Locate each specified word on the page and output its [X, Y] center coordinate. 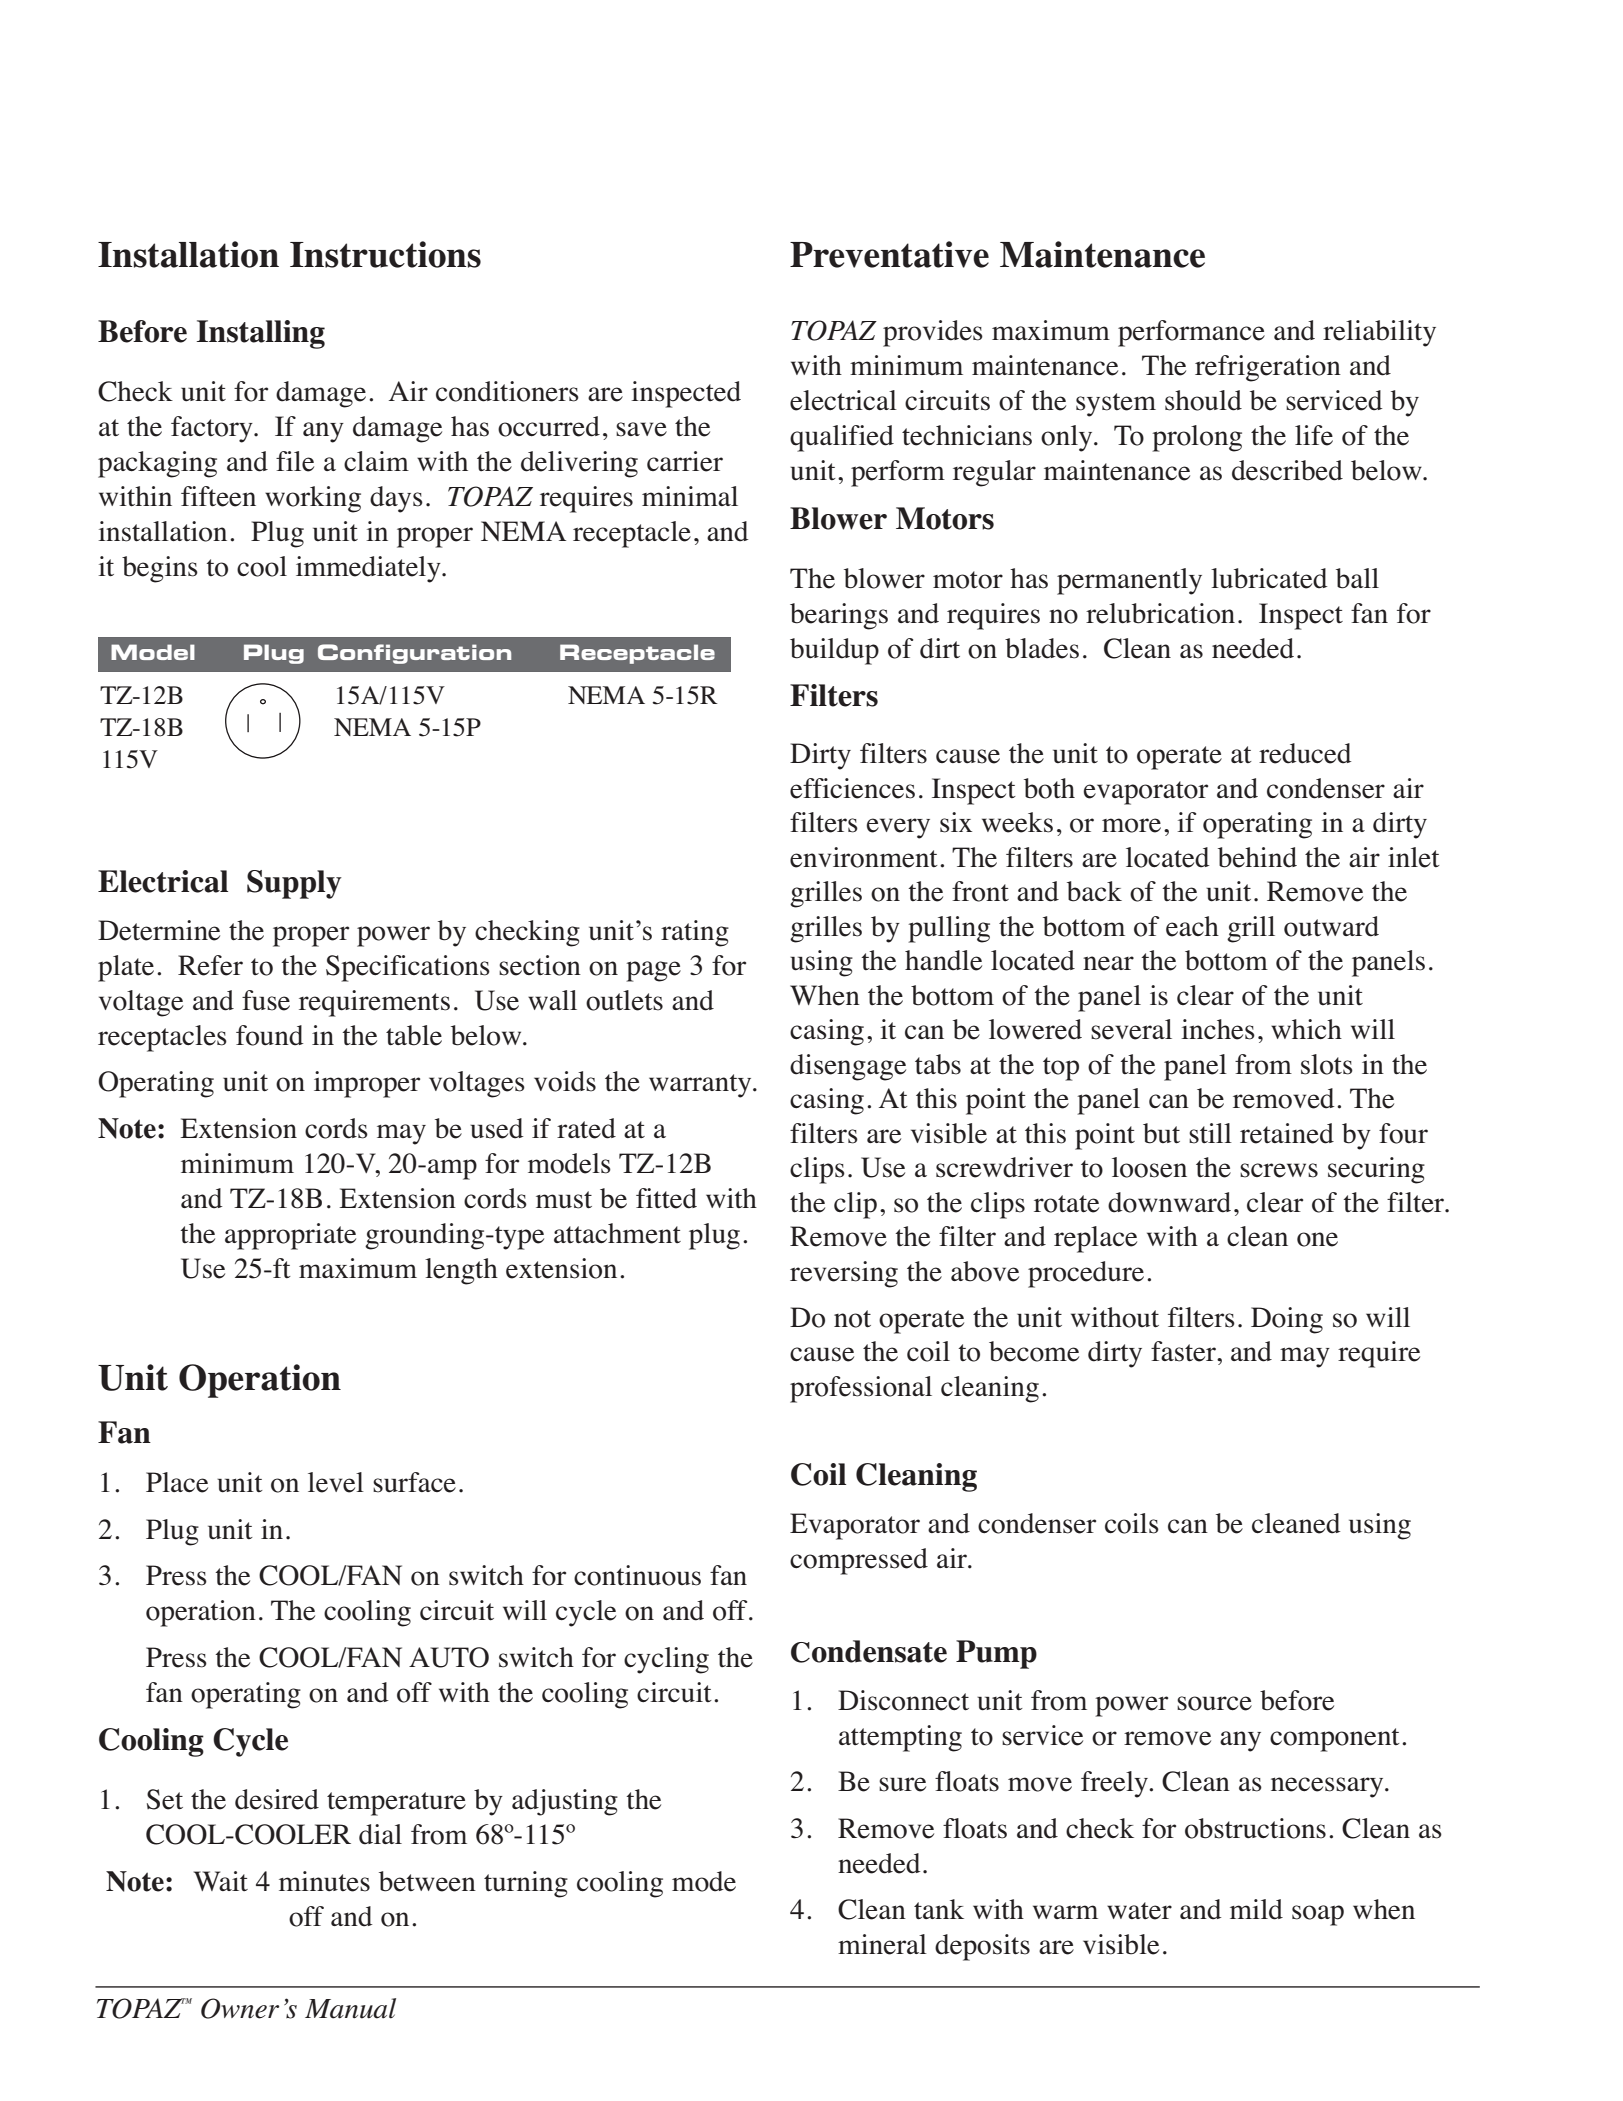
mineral [882, 1944]
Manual [350, 2008]
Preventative [889, 254]
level [336, 1482]
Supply [294, 884]
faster [1184, 1351]
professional [861, 1389]
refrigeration [1268, 368]
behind [1257, 857]
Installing [261, 334]
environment [864, 857]
